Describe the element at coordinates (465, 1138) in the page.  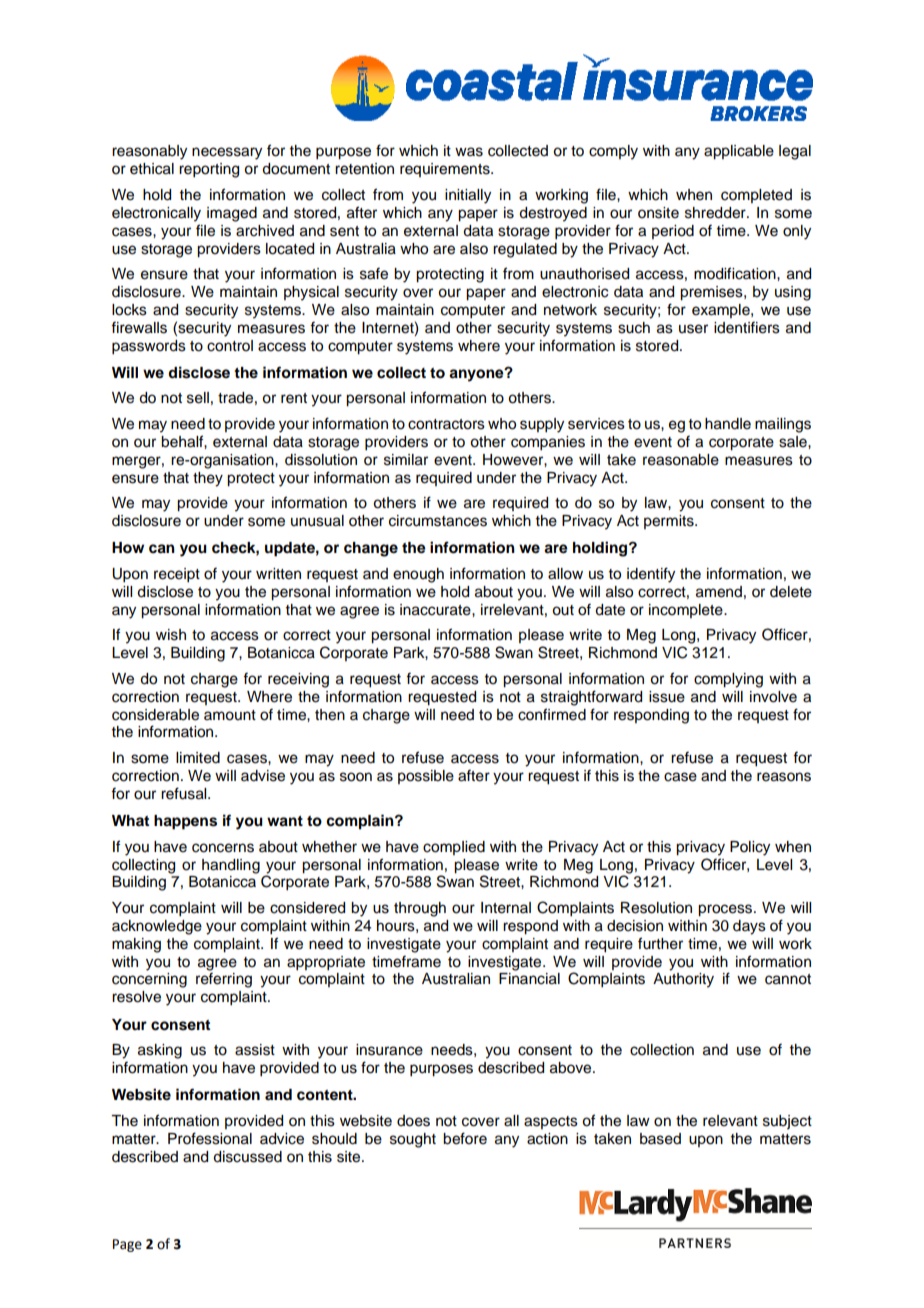
I see `before` at that location.
